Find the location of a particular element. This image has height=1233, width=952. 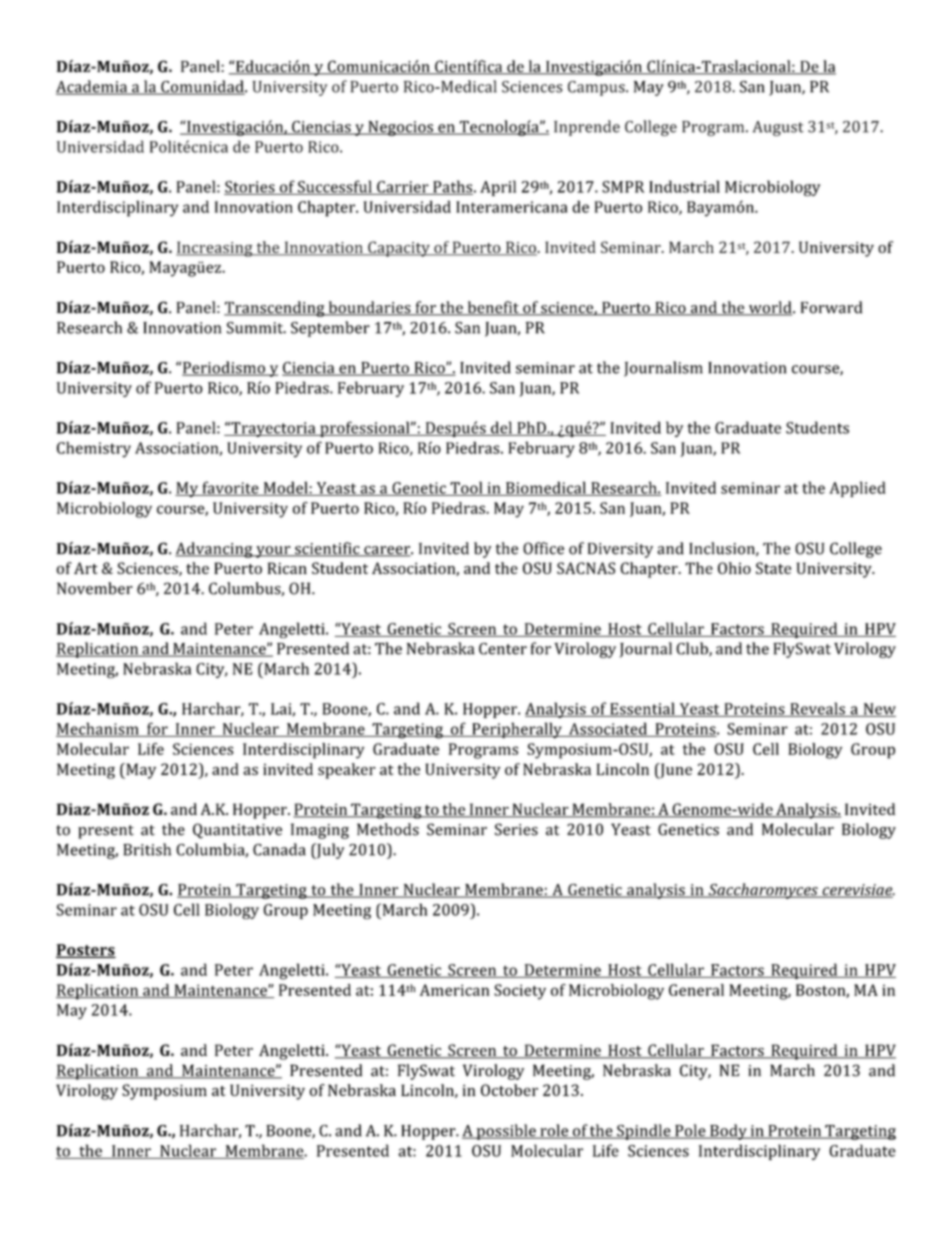

April is located at coordinates (498, 188).
